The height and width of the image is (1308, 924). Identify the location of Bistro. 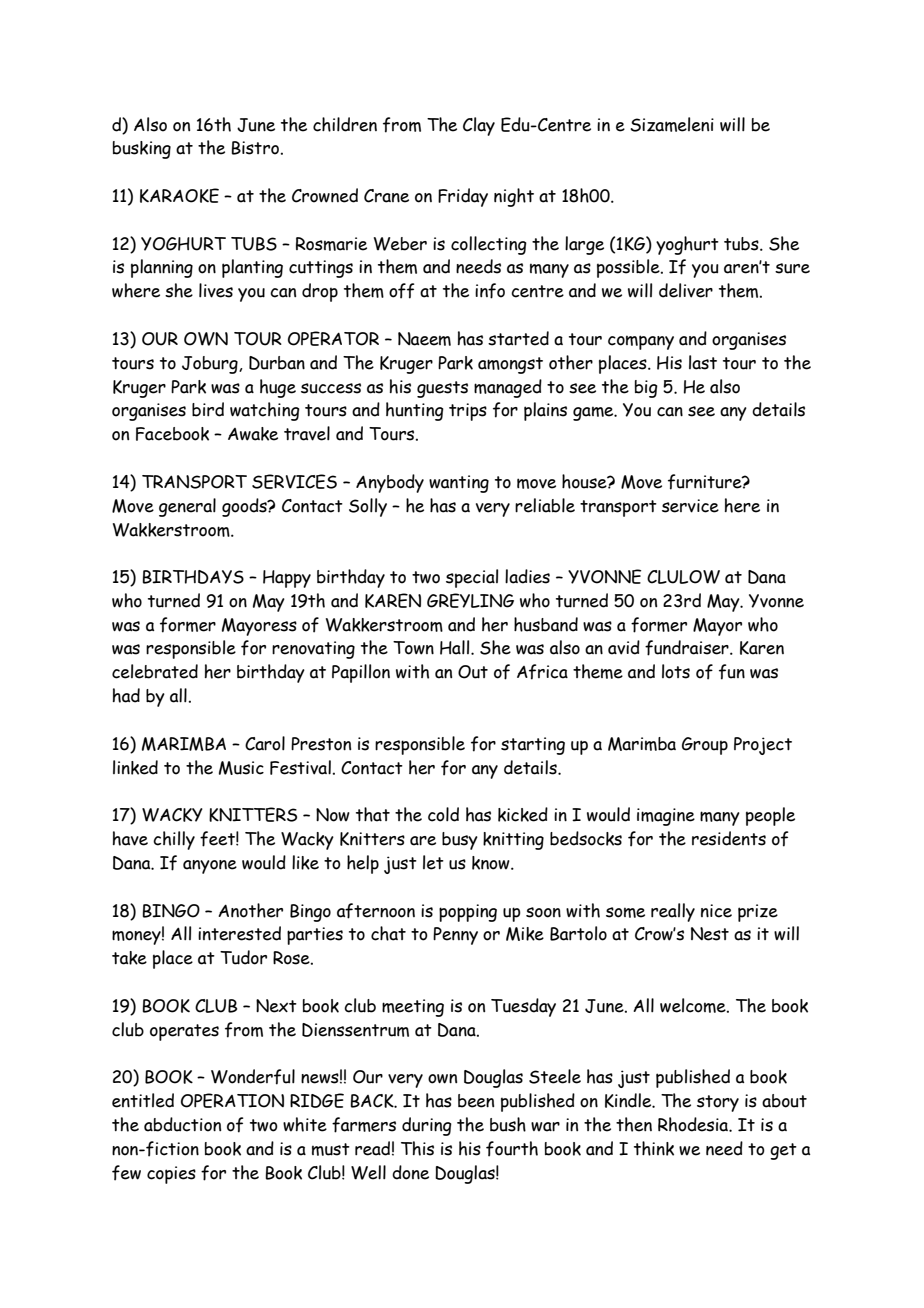
(255, 148).
